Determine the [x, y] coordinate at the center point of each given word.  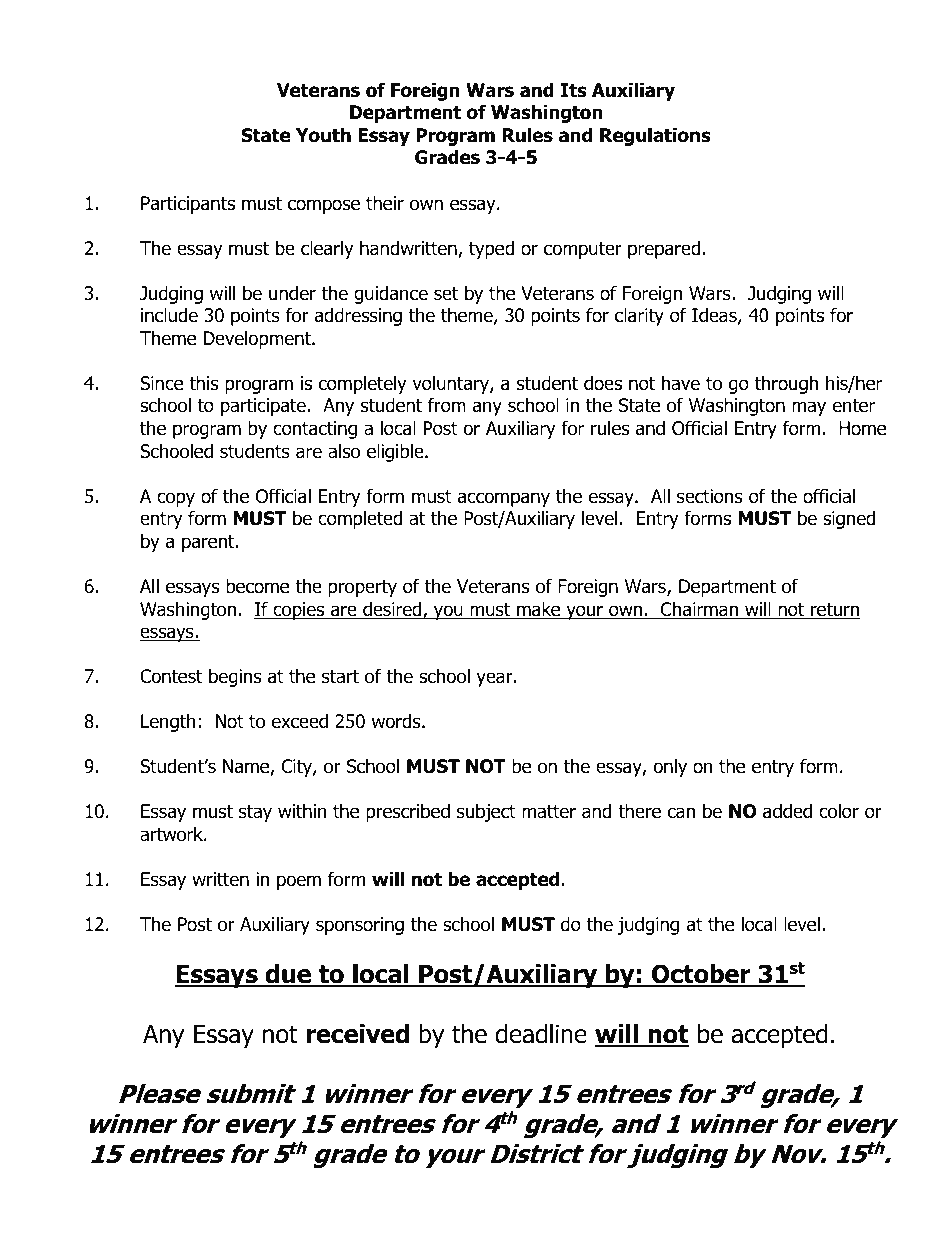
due [288, 975]
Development [258, 339]
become [257, 586]
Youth [323, 135]
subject [486, 812]
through [786, 384]
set [446, 294]
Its [574, 90]
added [787, 811]
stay [255, 813]
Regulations [655, 136]
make [539, 610]
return [834, 611]
